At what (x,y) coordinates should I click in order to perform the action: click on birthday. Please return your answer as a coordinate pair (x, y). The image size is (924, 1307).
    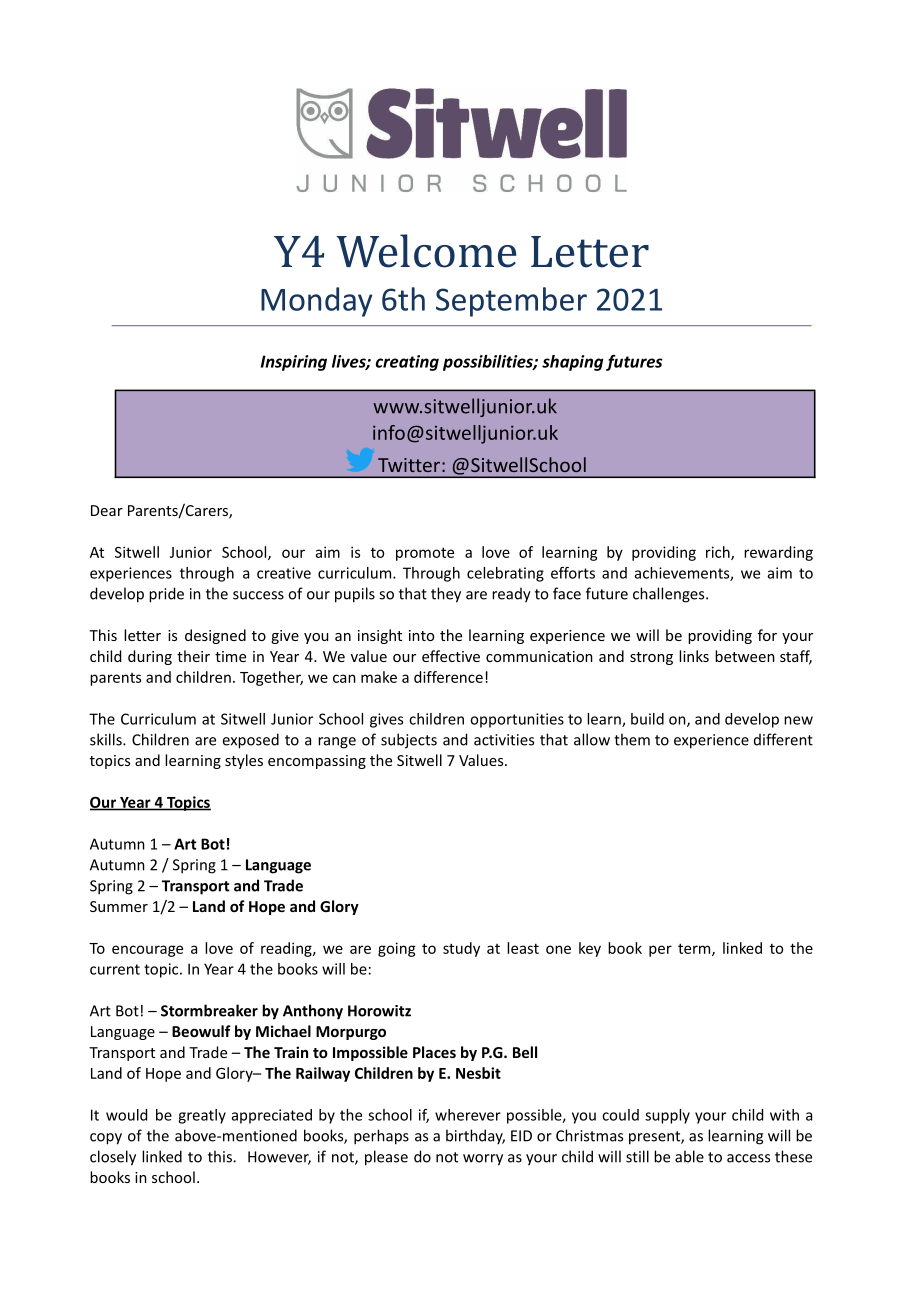
    Looking at the image, I should click on (475, 1137).
